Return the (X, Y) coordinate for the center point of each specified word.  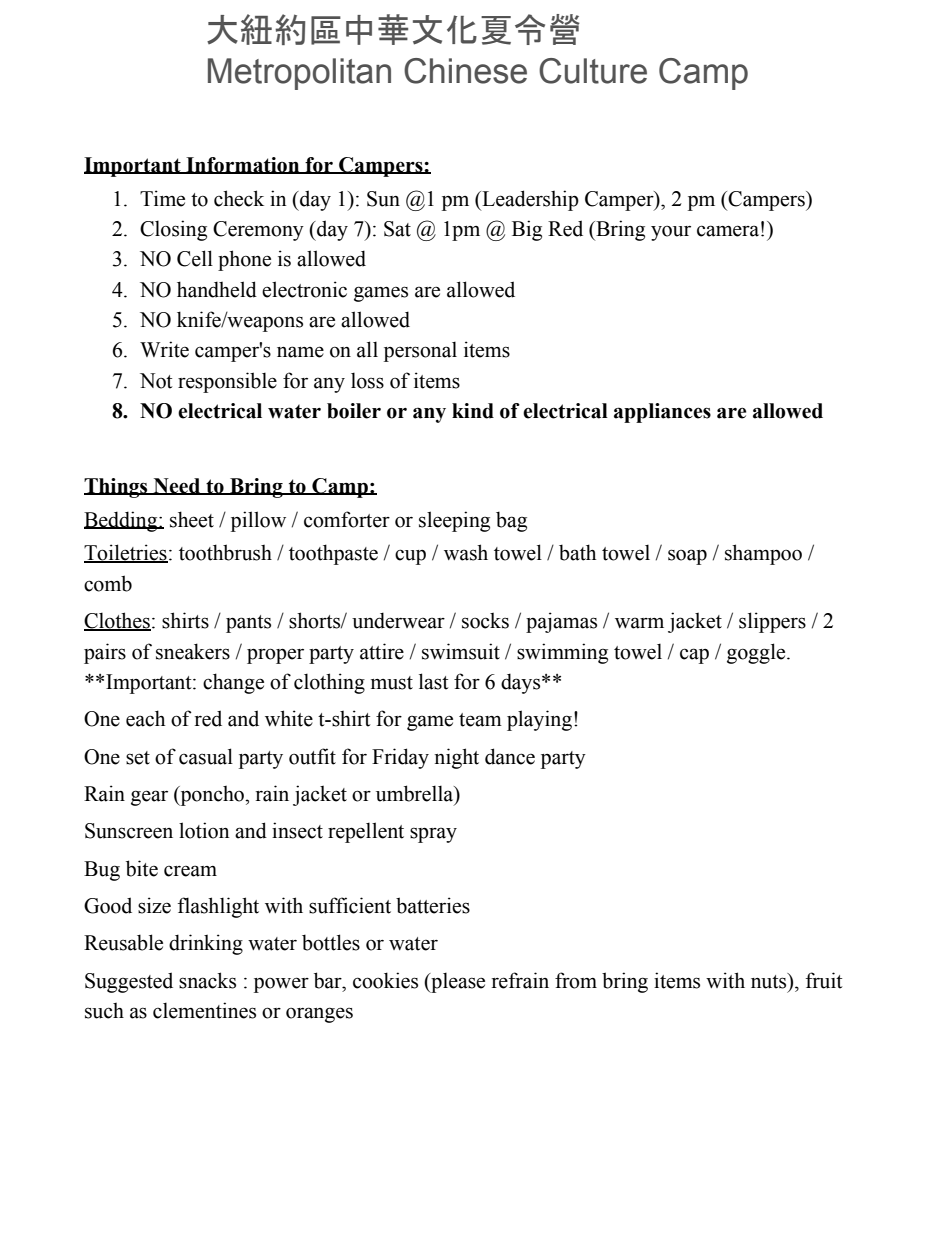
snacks (207, 980)
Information (243, 165)
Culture (593, 71)
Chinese (465, 71)
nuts (770, 981)
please (457, 982)
